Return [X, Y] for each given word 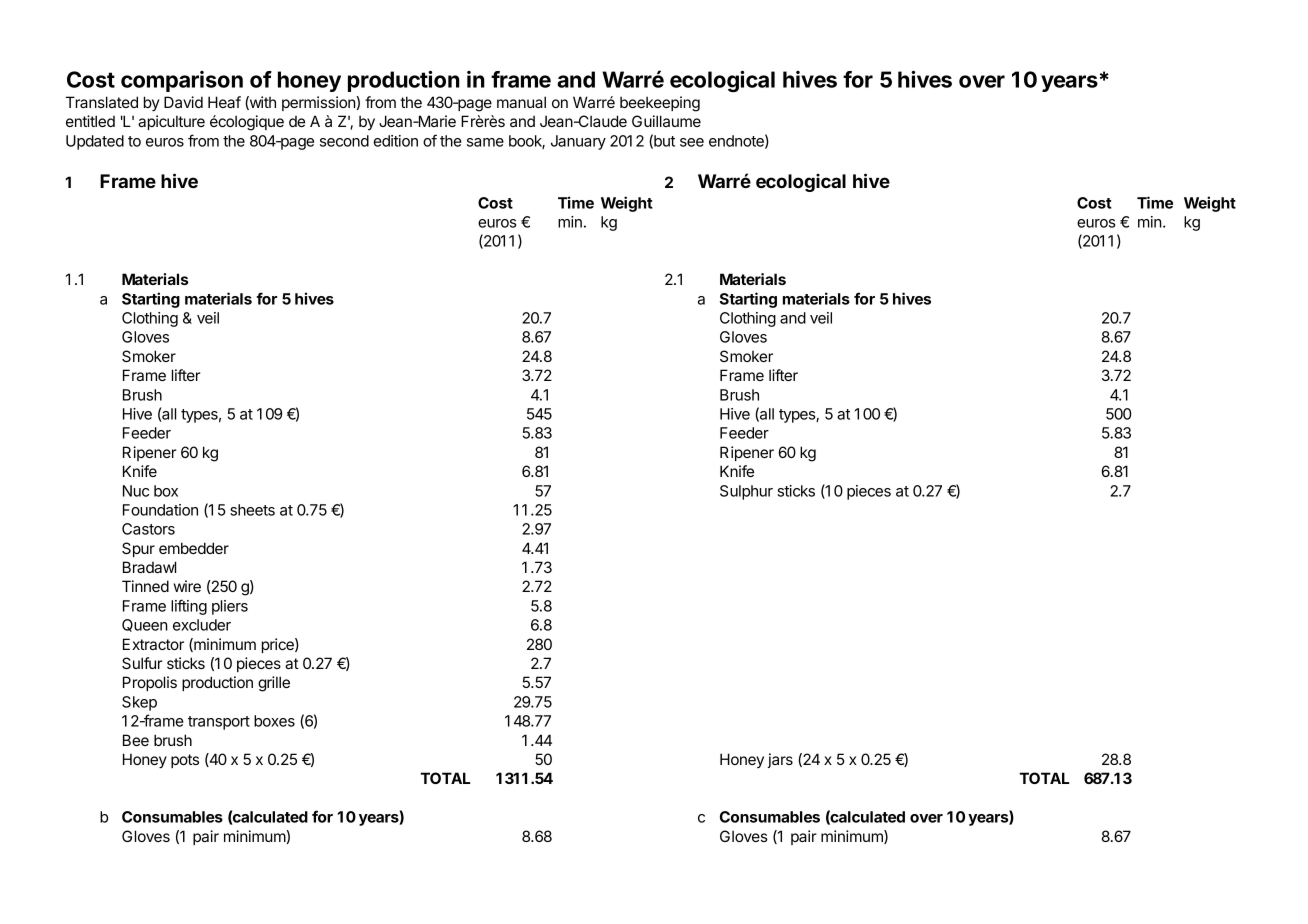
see [692, 142]
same [485, 142]
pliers [230, 607]
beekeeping [660, 104]
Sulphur [746, 492]
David [183, 102]
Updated [95, 142]
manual [521, 102]
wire [187, 586]
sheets [252, 510]
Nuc [136, 491]
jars [780, 760]
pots [185, 761]
